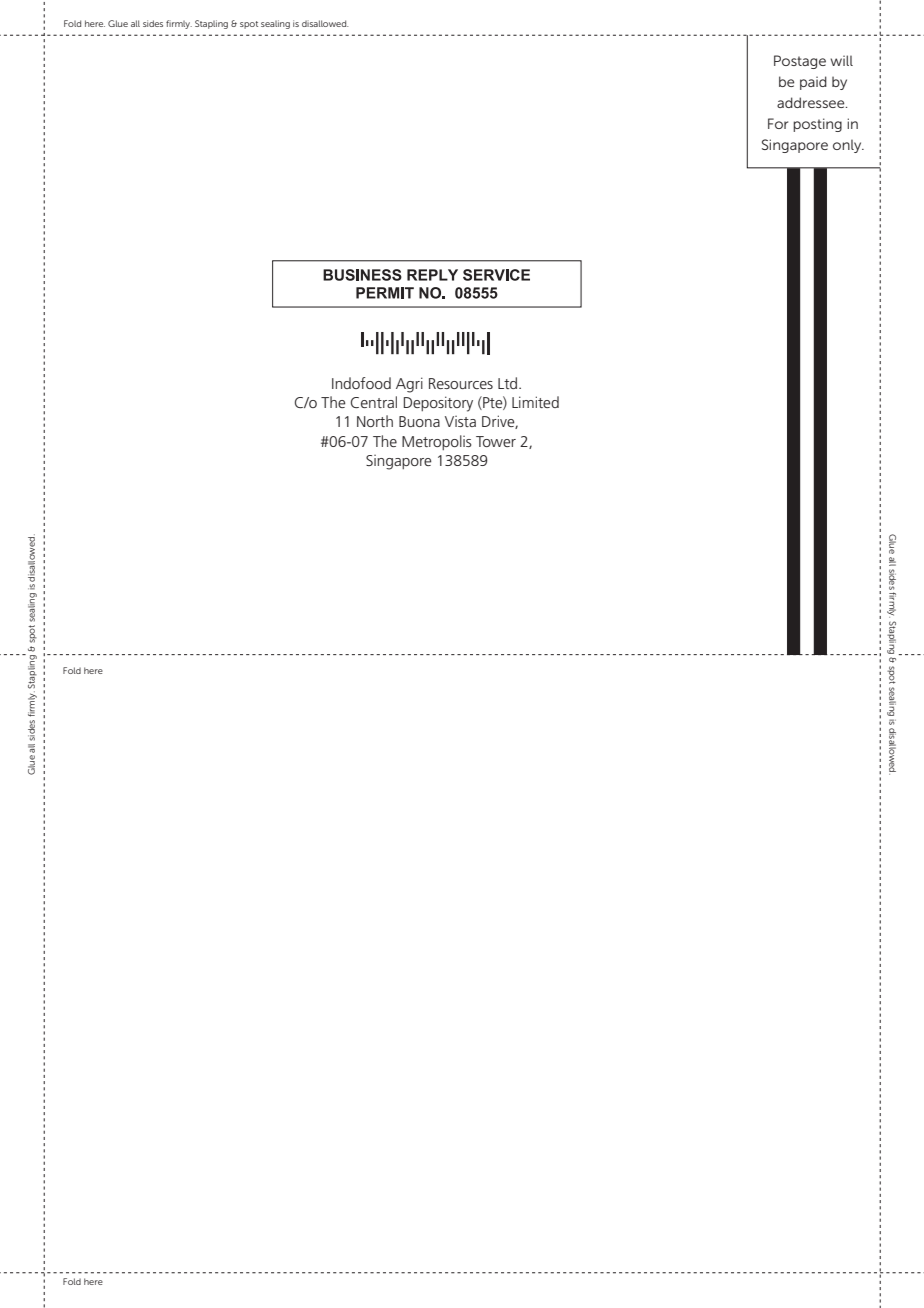 This screenshot has height=1308, width=924. Describe the element at coordinates (509, 383) in the screenshot. I see `Ltd` at that location.
